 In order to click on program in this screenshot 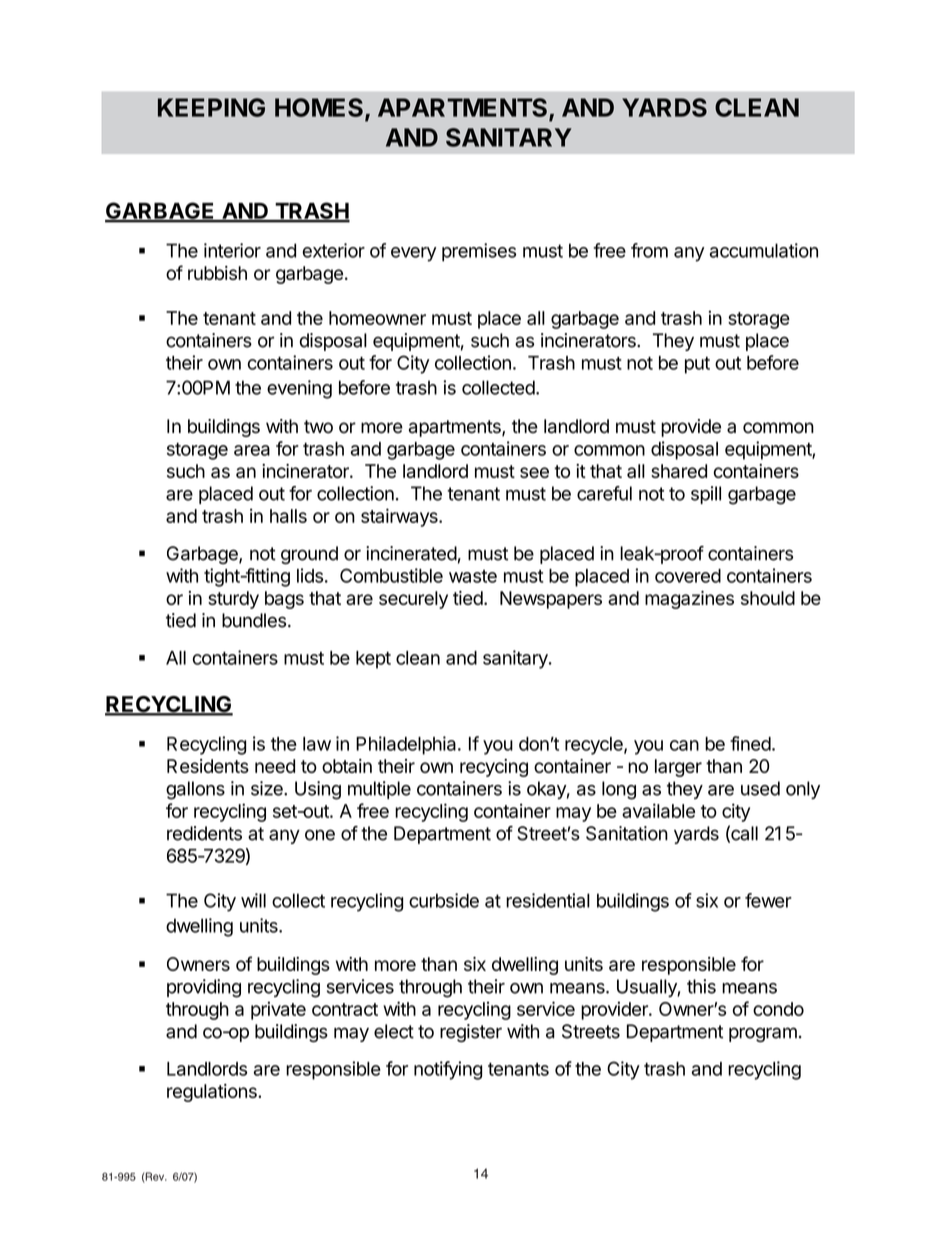, I will do `click(763, 1034)`.
